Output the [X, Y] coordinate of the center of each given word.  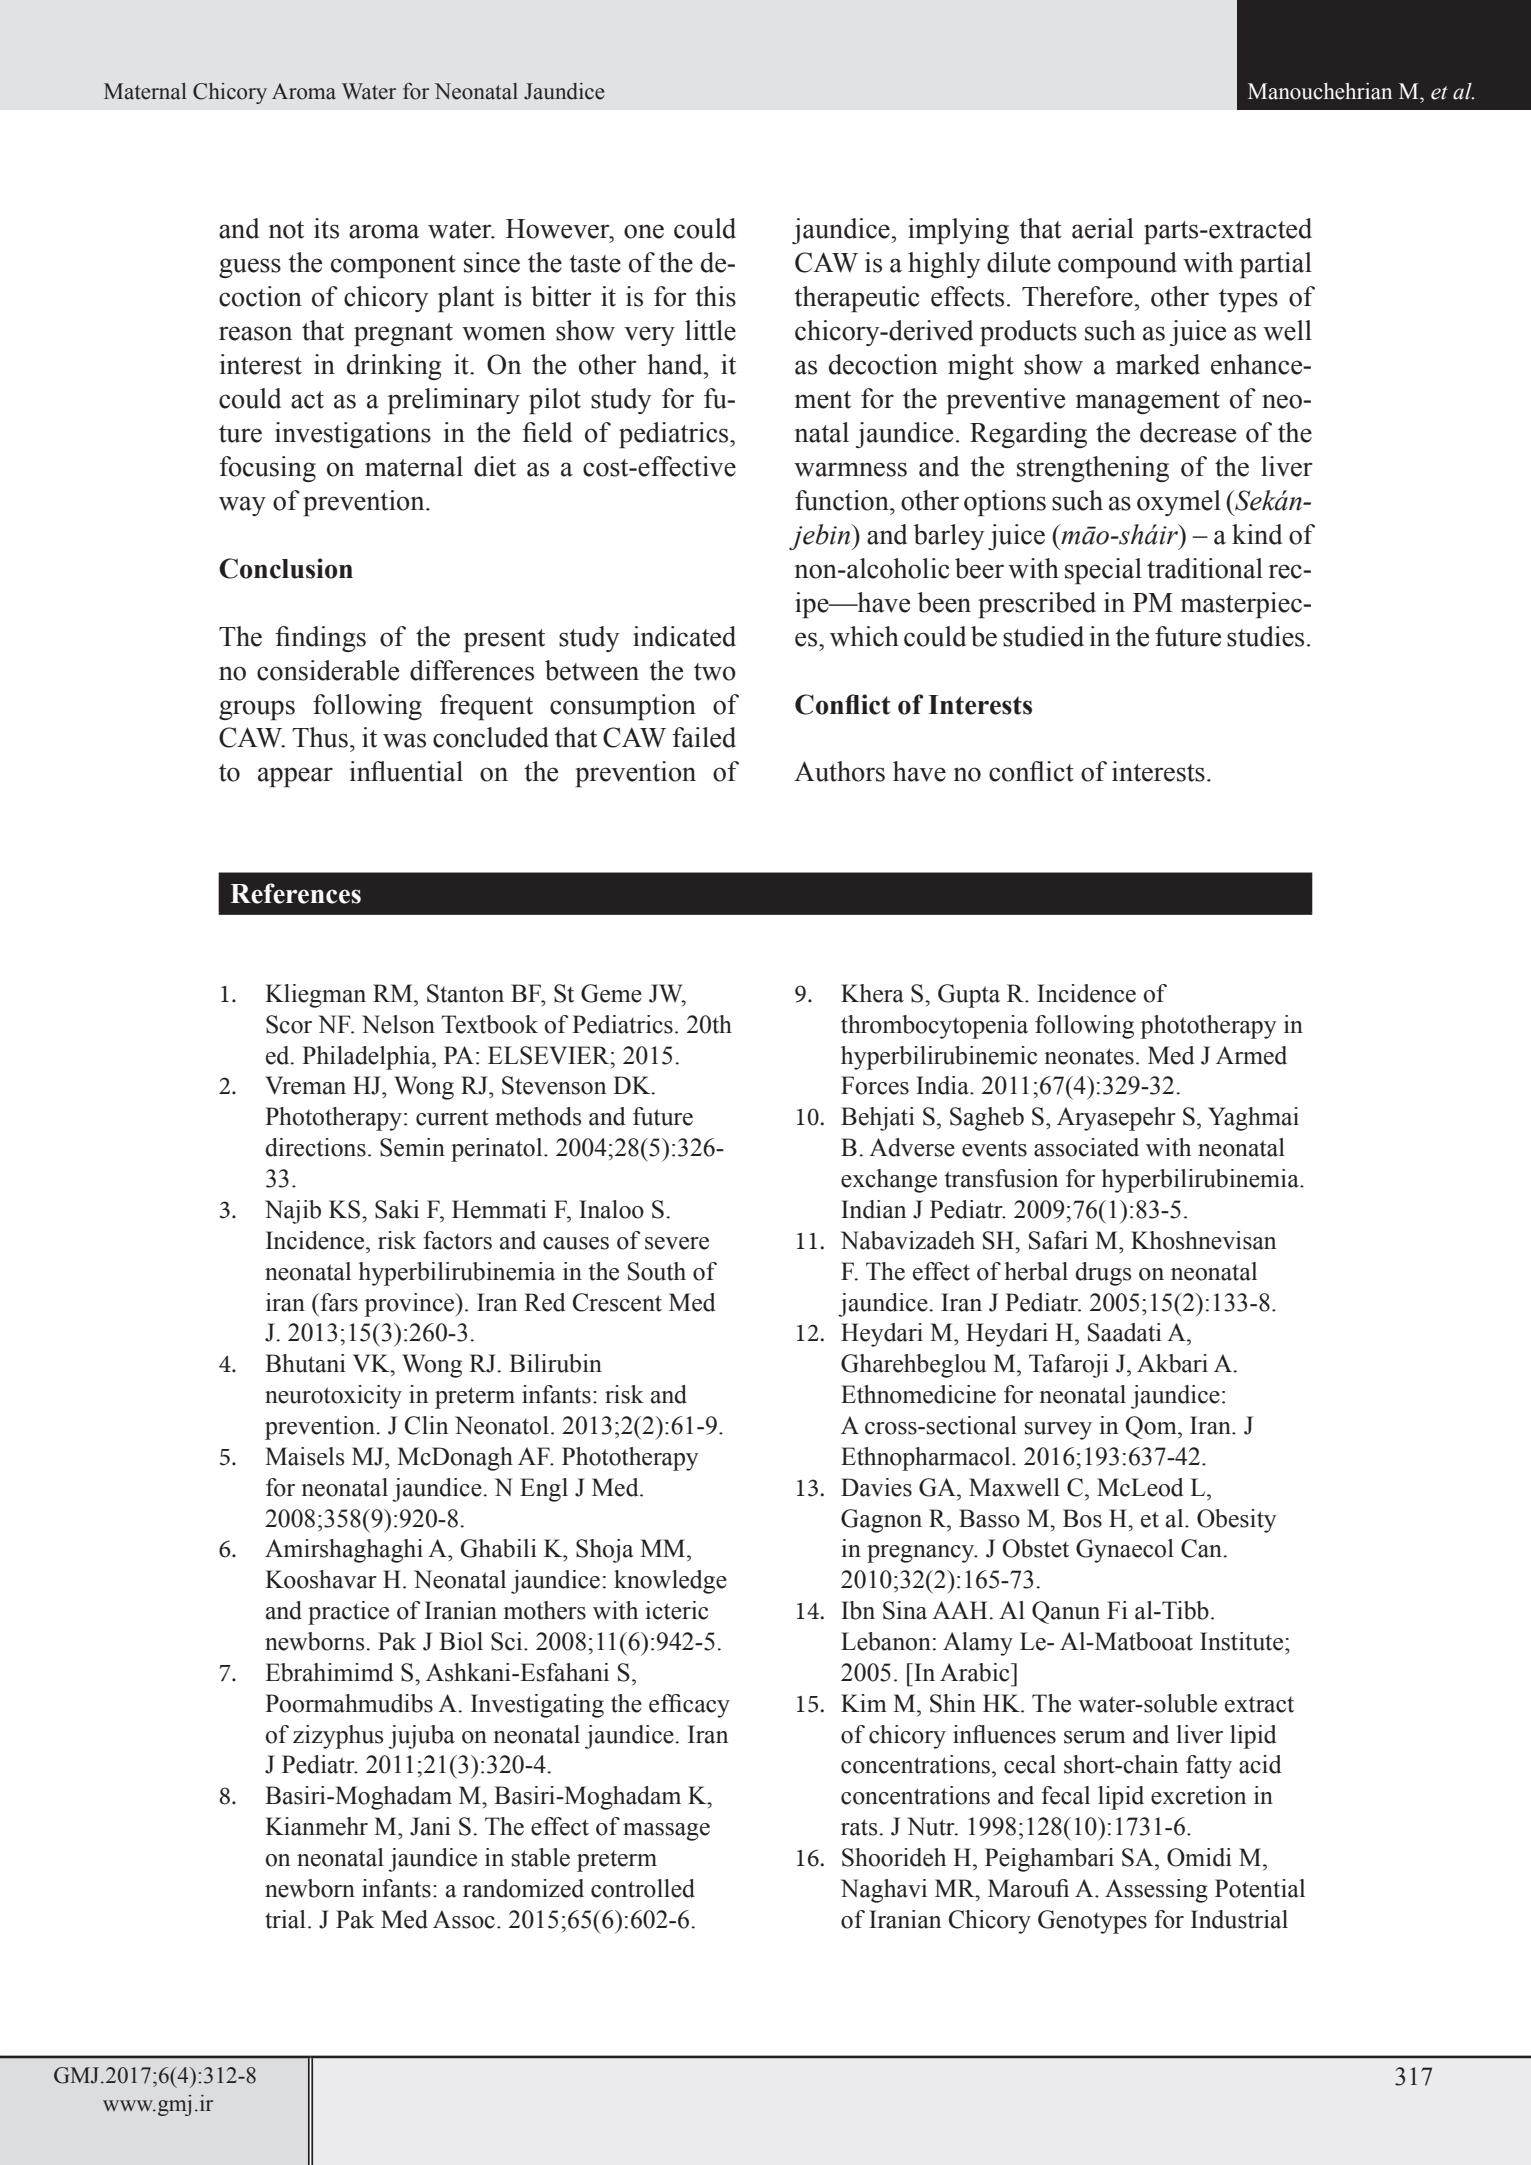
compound [1117, 265]
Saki [397, 1209]
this [715, 296]
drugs [1103, 1274]
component [393, 267]
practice [348, 1613]
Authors [839, 771]
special [1103, 571]
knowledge [670, 1582]
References [295, 893]
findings [320, 639]
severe [677, 1243]
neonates [1089, 1056]
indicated [684, 636]
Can [1202, 1548]
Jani [430, 1826]
